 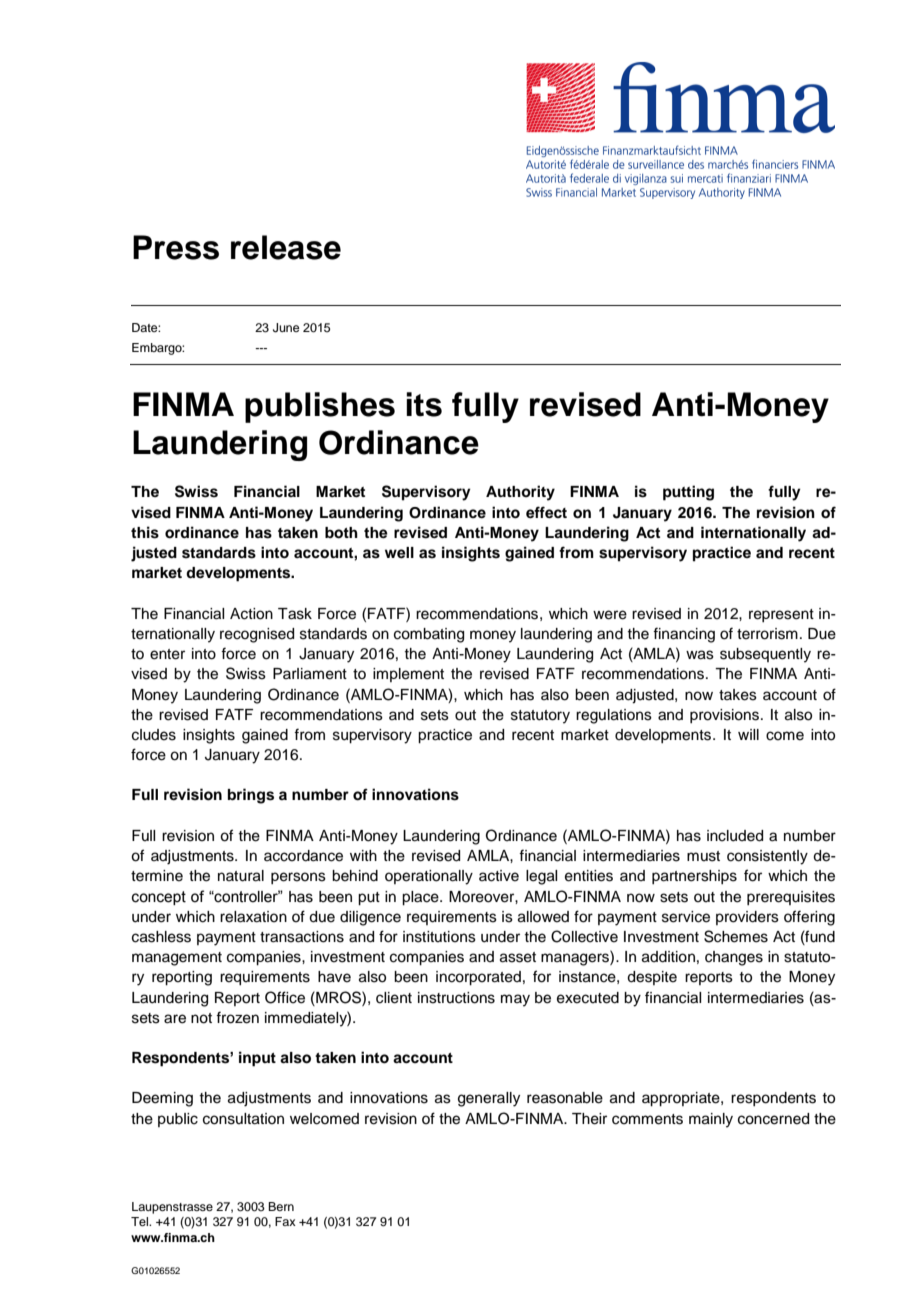 I want to click on was, so click(x=700, y=655).
